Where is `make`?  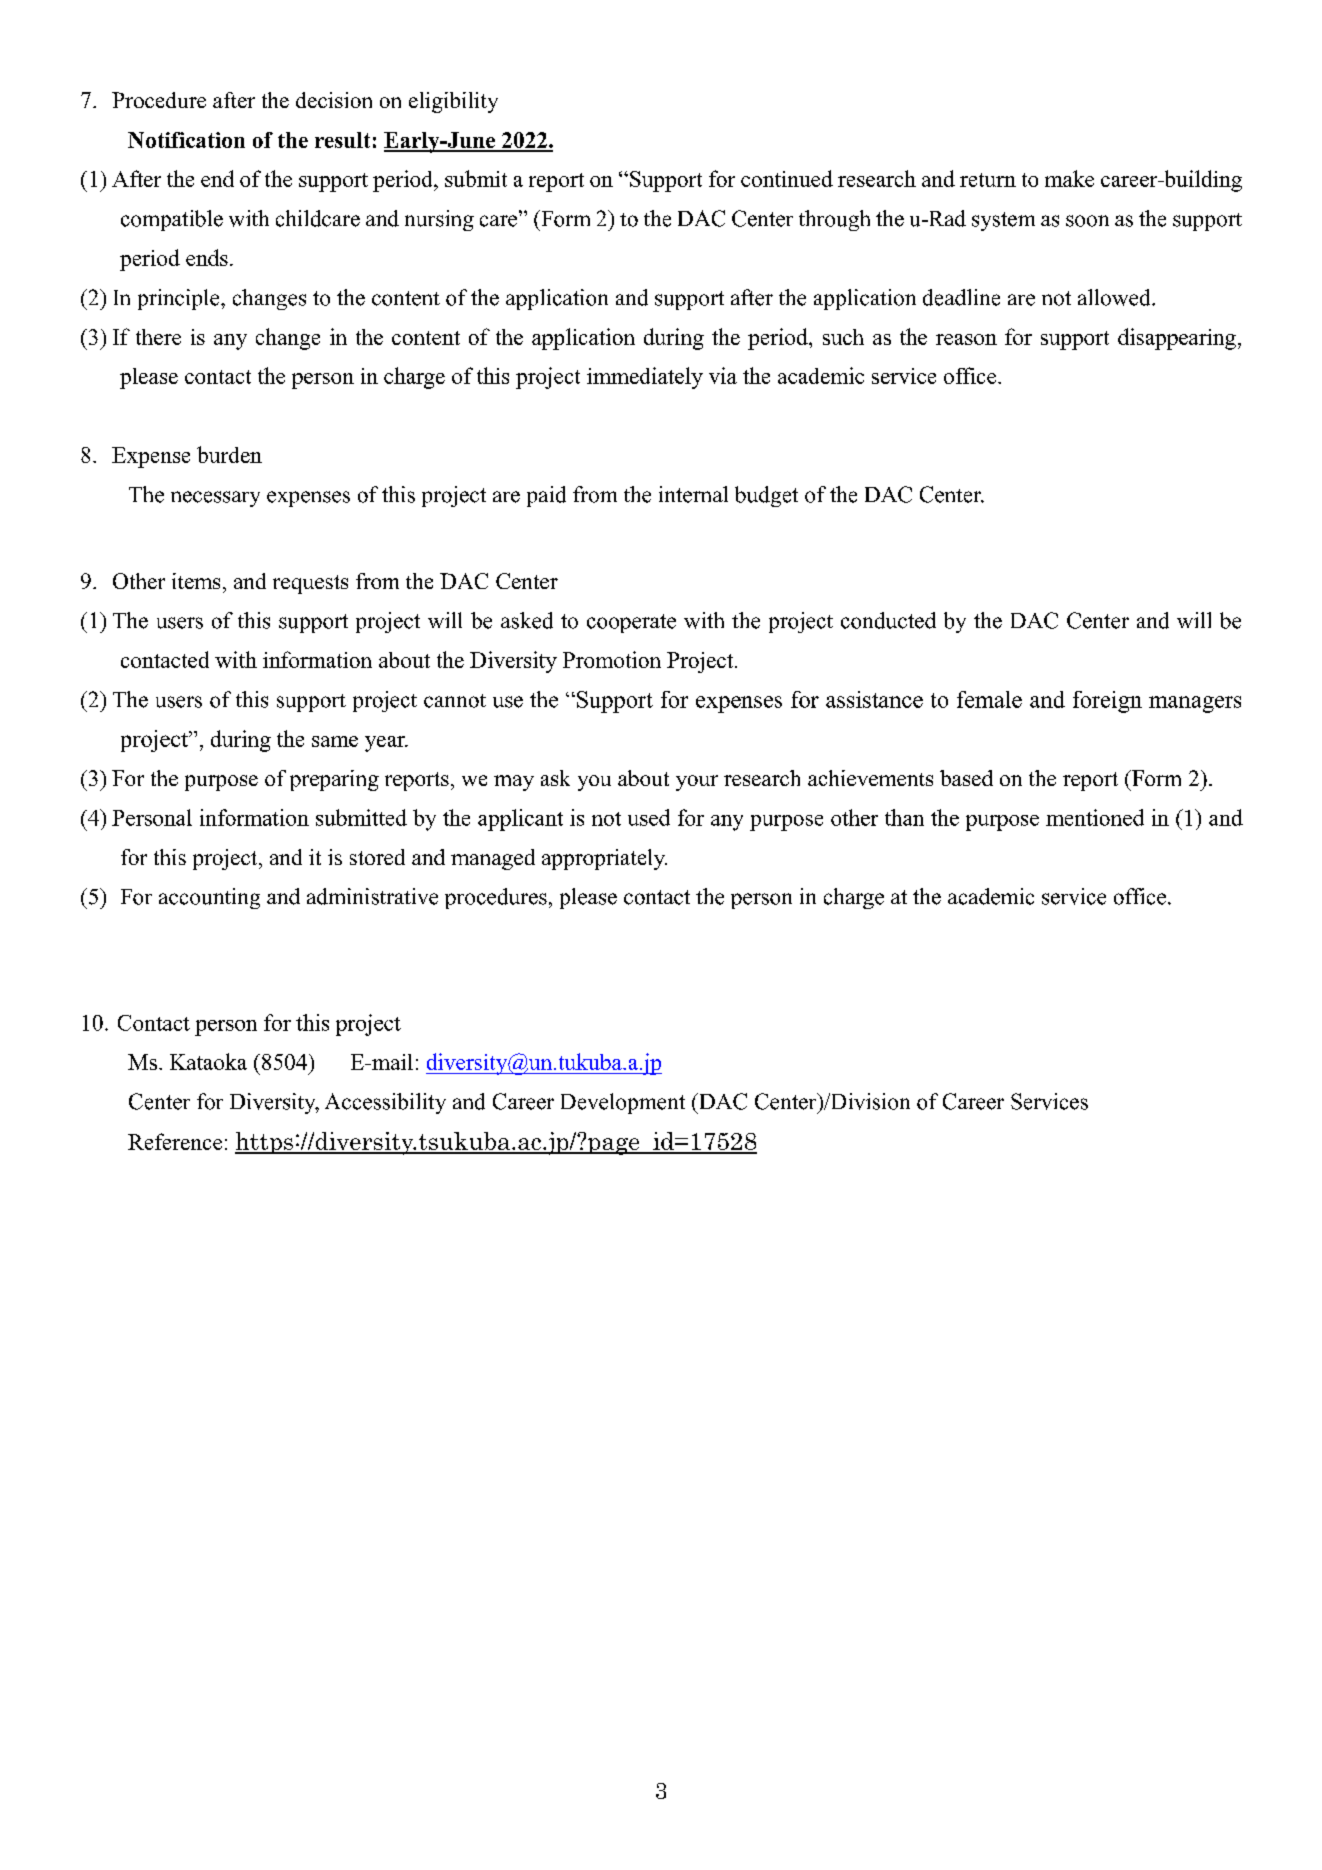 make is located at coordinates (1069, 178).
